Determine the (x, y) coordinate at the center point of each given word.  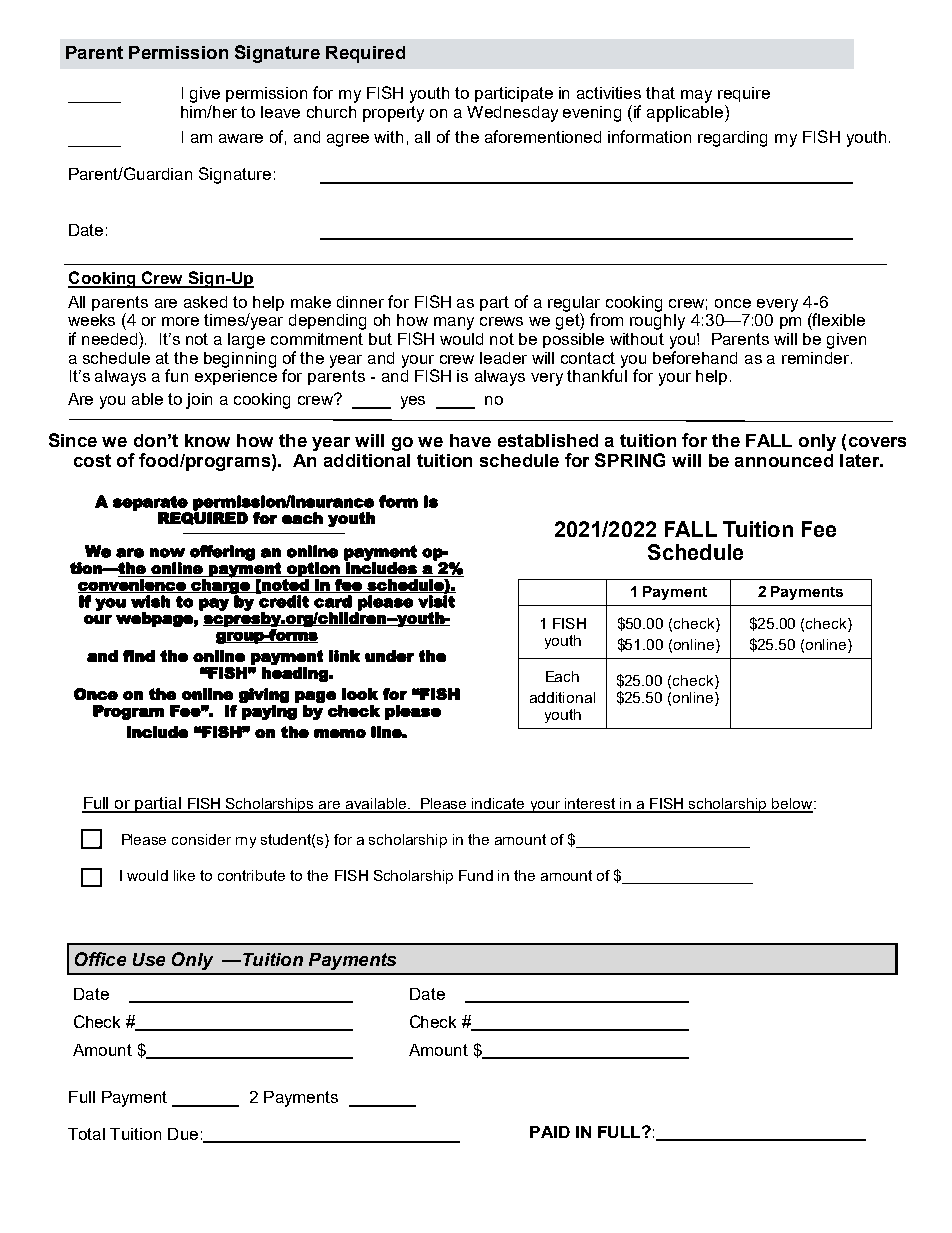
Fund (476, 875)
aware (241, 138)
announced (784, 460)
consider (201, 839)
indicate (499, 805)
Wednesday (512, 114)
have (470, 440)
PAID (550, 1132)
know (207, 440)
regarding (732, 139)
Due (183, 1134)
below (792, 805)
